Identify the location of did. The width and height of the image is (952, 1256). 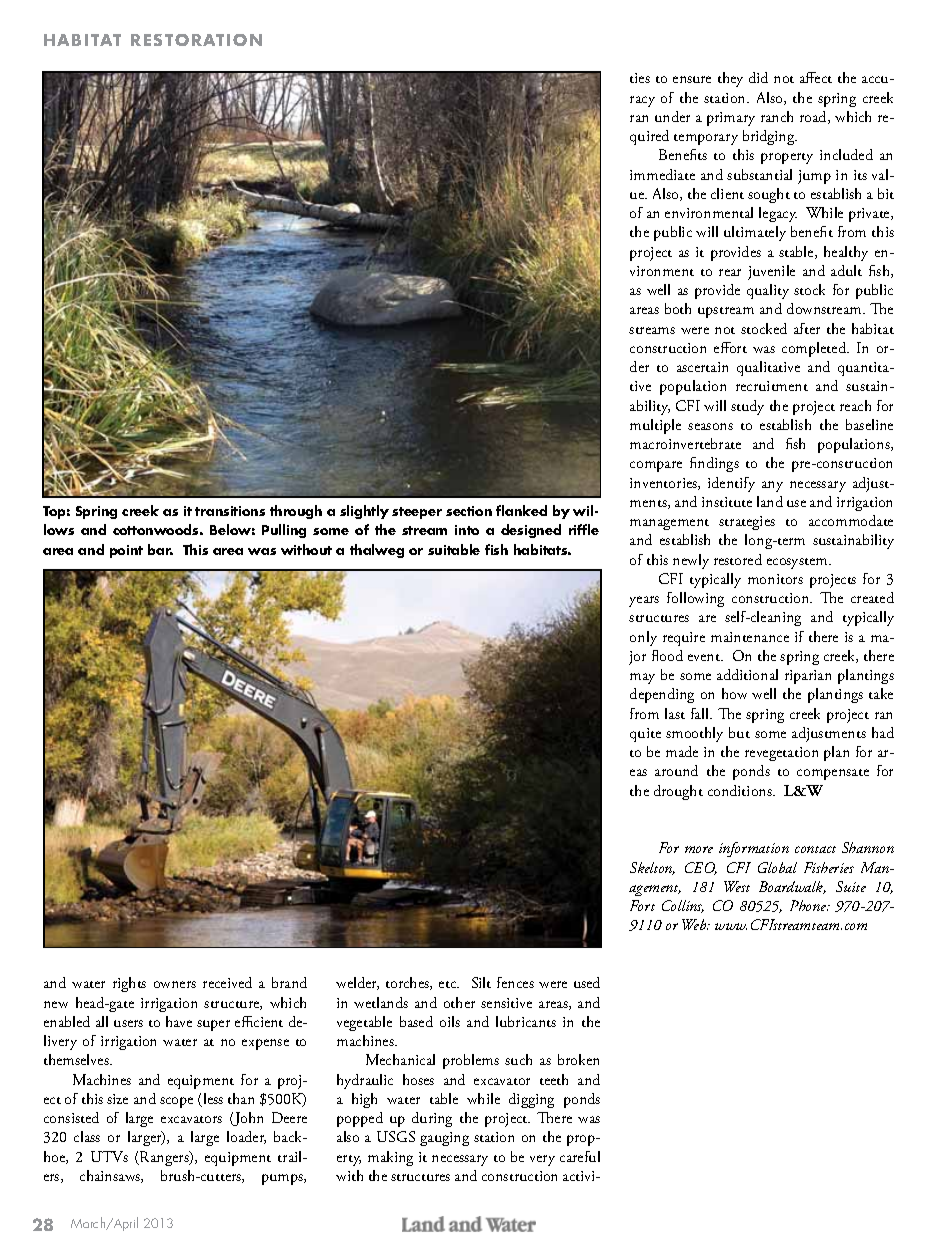
(758, 77).
